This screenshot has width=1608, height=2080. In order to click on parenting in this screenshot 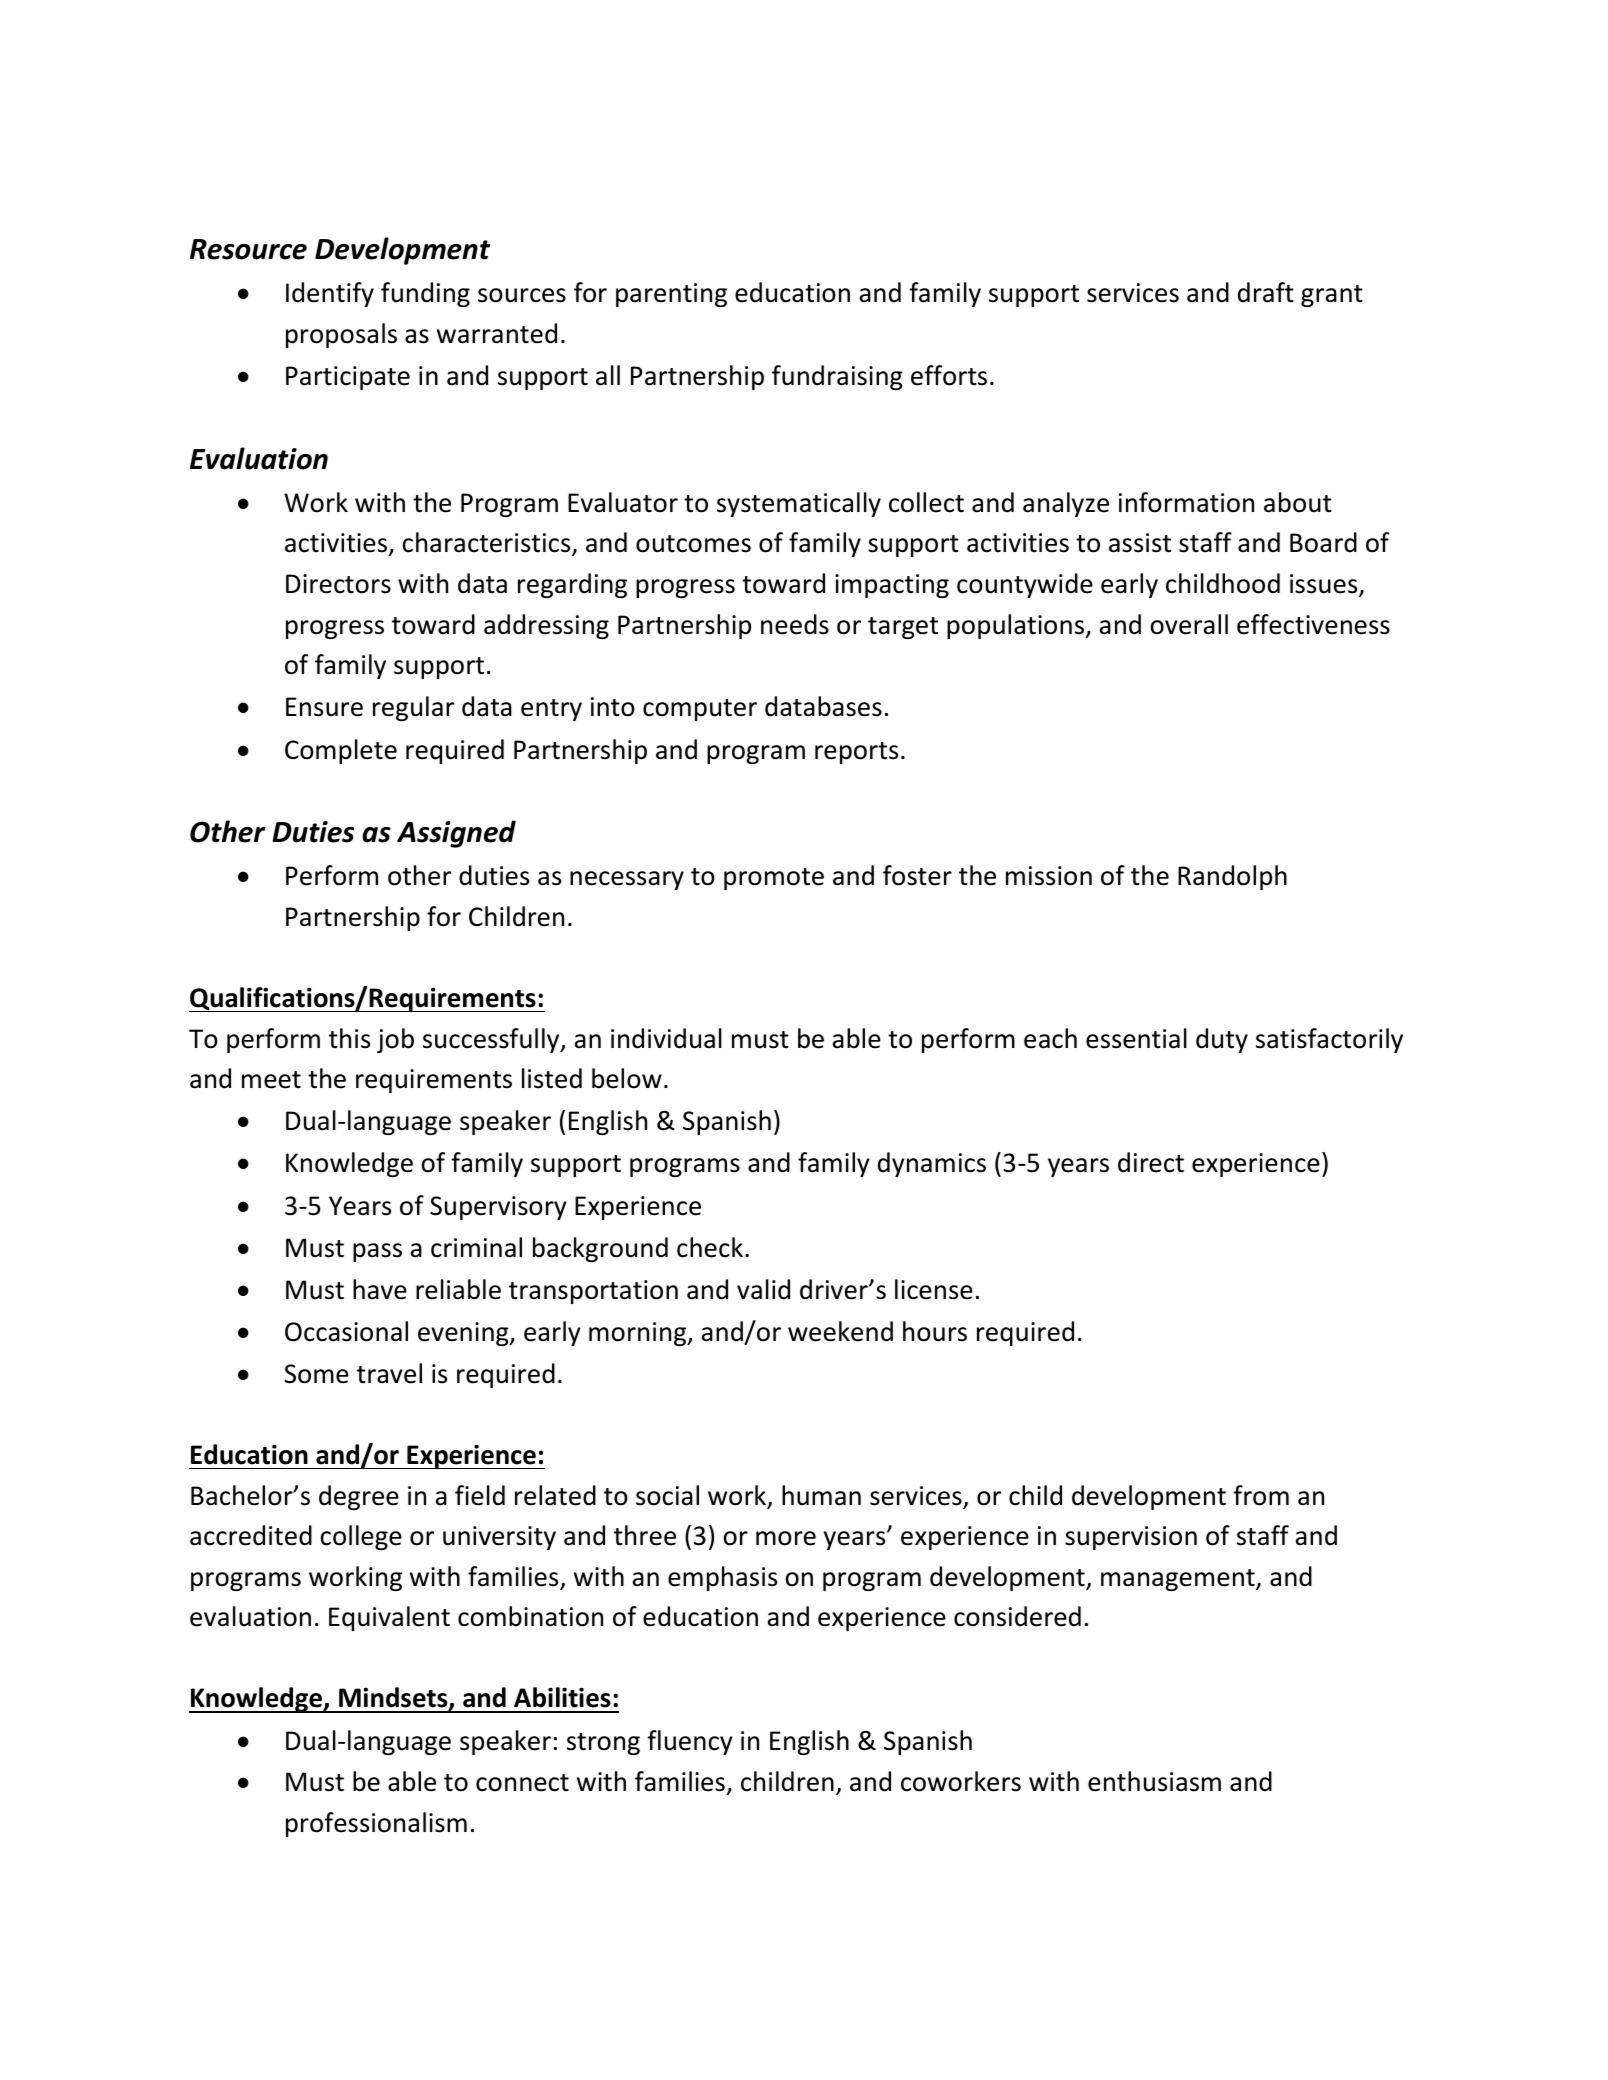, I will do `click(671, 295)`.
